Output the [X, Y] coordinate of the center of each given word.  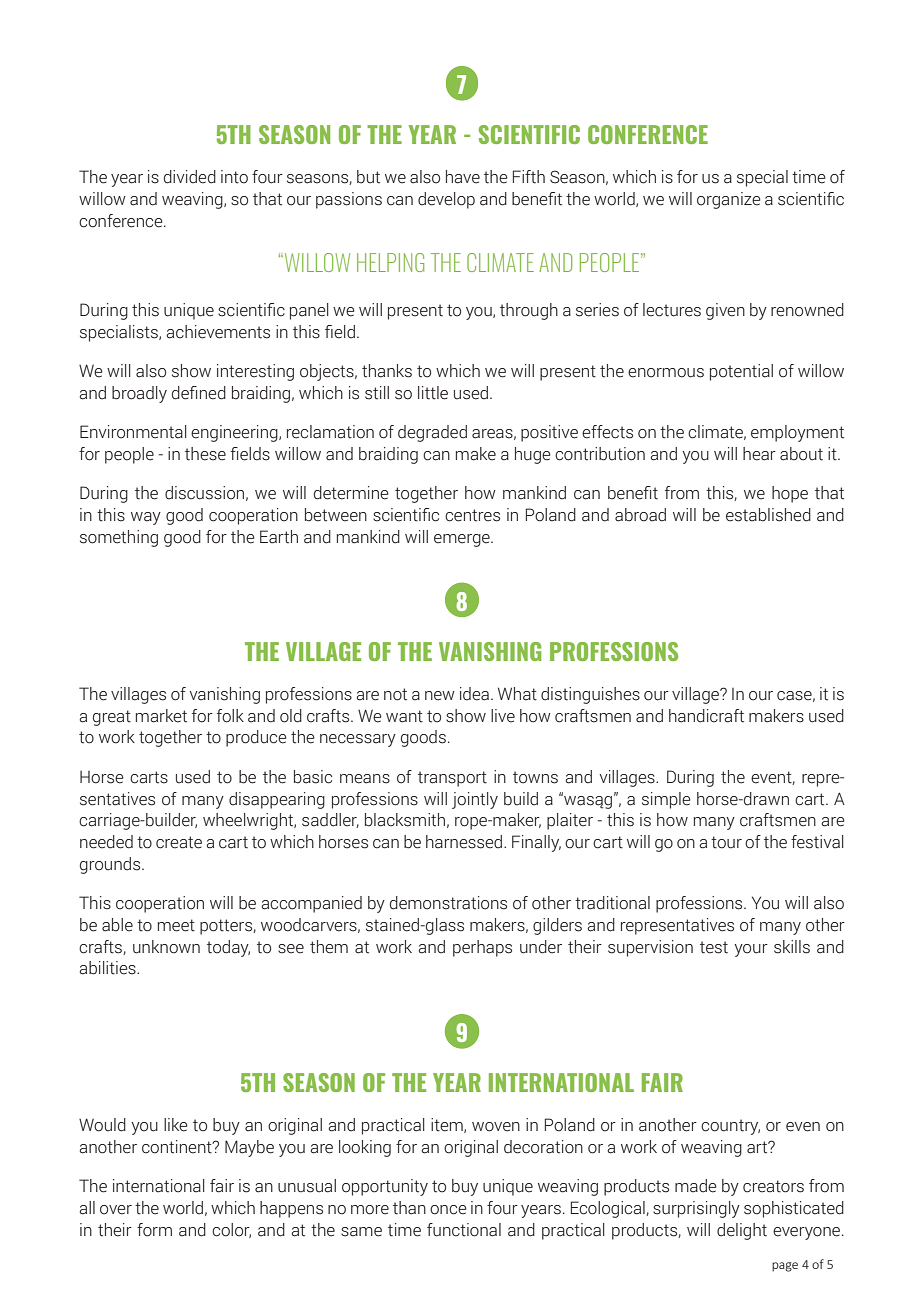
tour [726, 842]
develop [446, 200]
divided [190, 177]
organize [729, 200]
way [146, 518]
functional [464, 1230]
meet [176, 925]
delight [742, 1231]
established [768, 515]
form [154, 1230]
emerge [463, 540]
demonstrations [448, 903]
